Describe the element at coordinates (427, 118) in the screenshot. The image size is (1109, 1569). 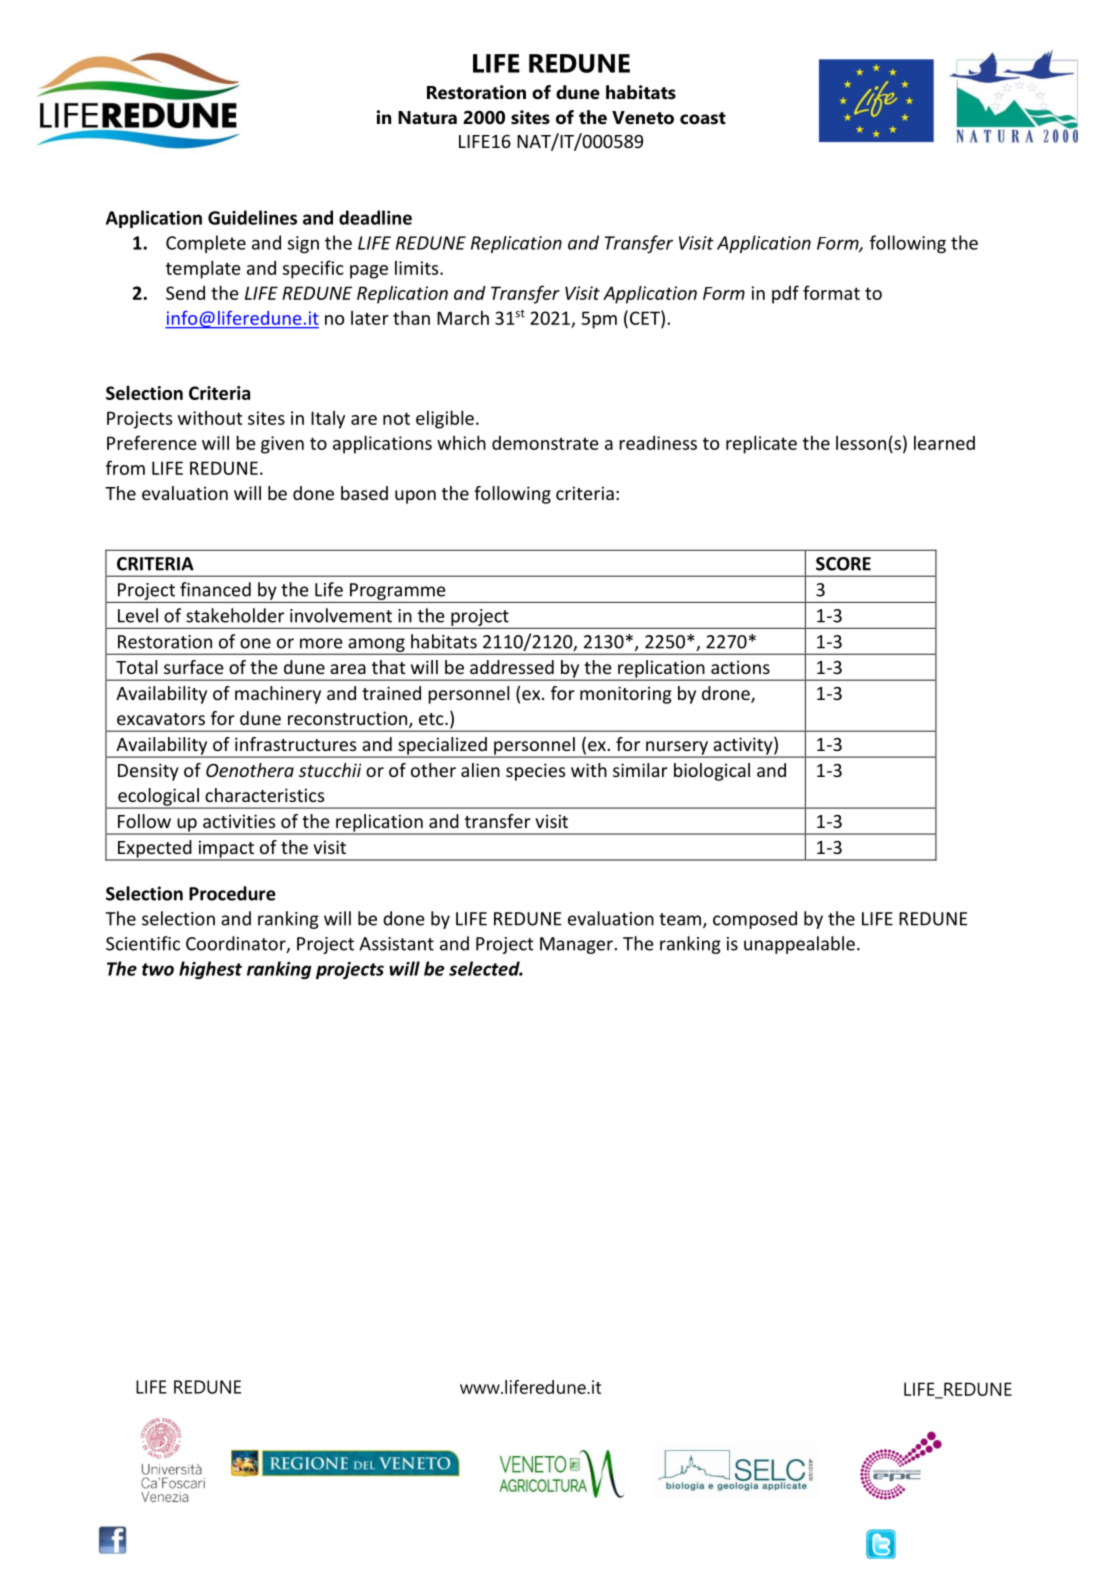
I see `Natura` at that location.
